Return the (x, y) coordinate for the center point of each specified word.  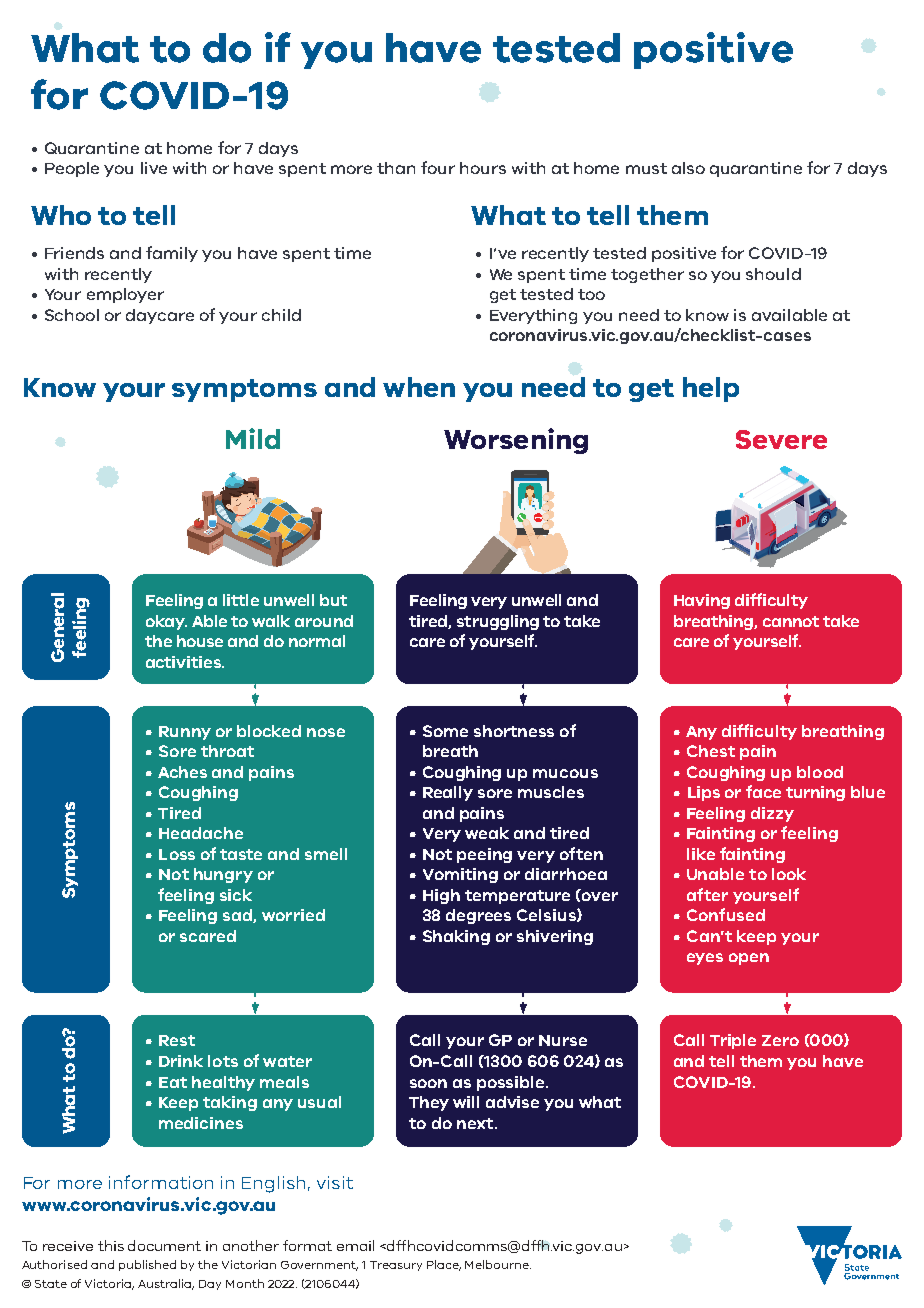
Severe (781, 439)
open (749, 959)
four (438, 167)
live (154, 168)
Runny (185, 733)
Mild (253, 438)
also (688, 168)
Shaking (456, 937)
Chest (711, 751)
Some (445, 731)
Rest (177, 1040)
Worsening (516, 441)
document (164, 1245)
